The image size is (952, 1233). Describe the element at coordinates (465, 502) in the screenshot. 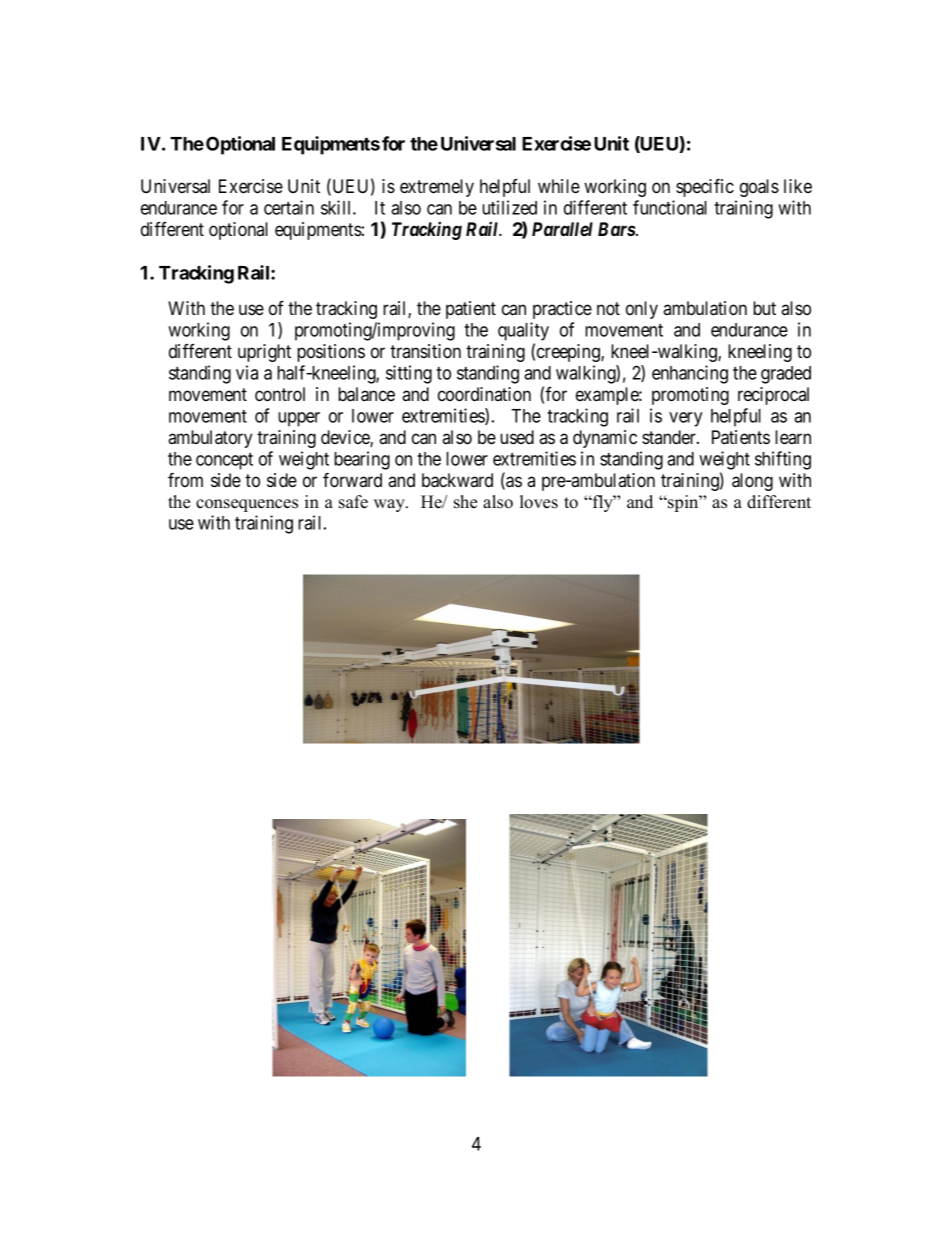

I see `she` at that location.
